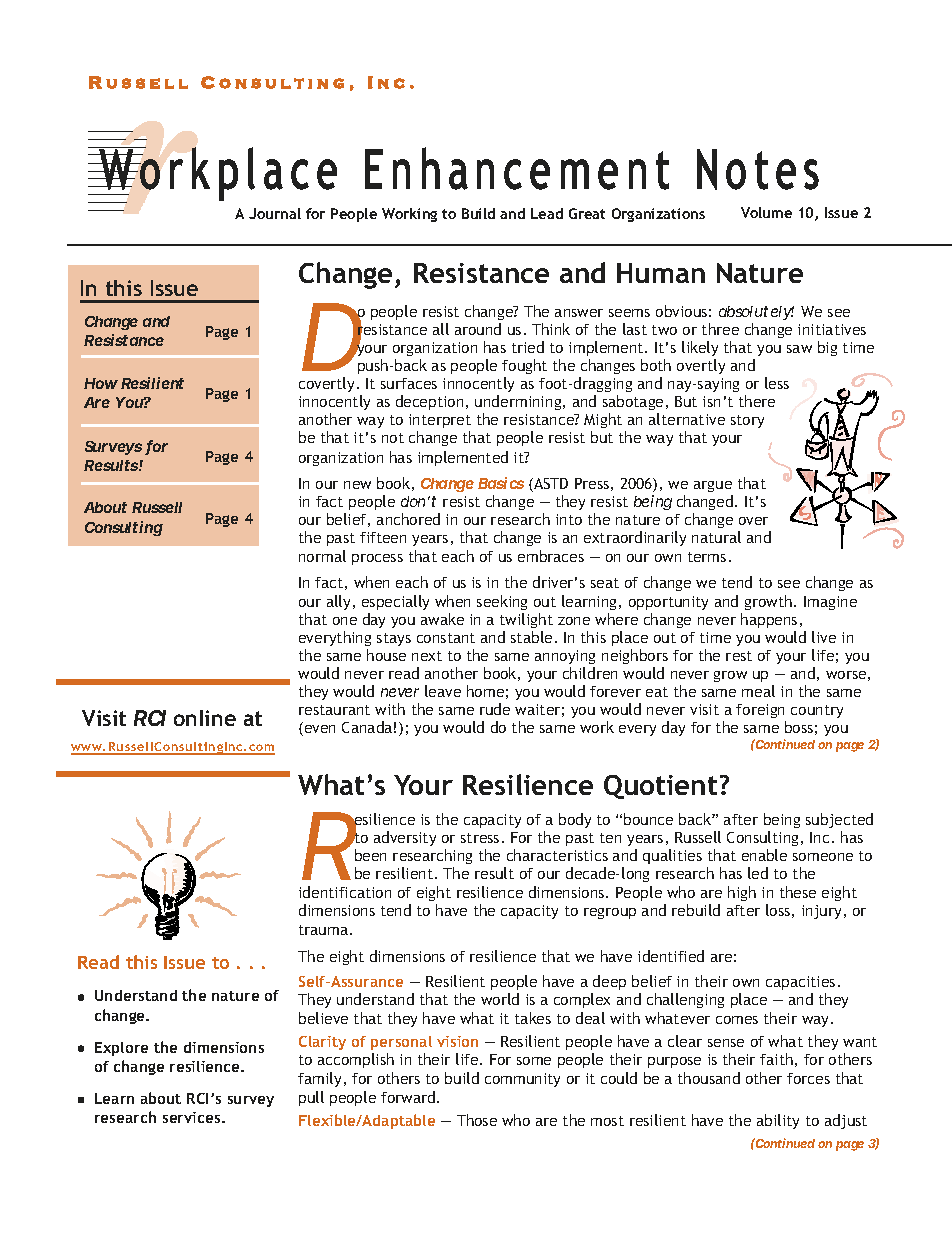 The width and height of the screenshot is (952, 1233). I want to click on led, so click(758, 873).
